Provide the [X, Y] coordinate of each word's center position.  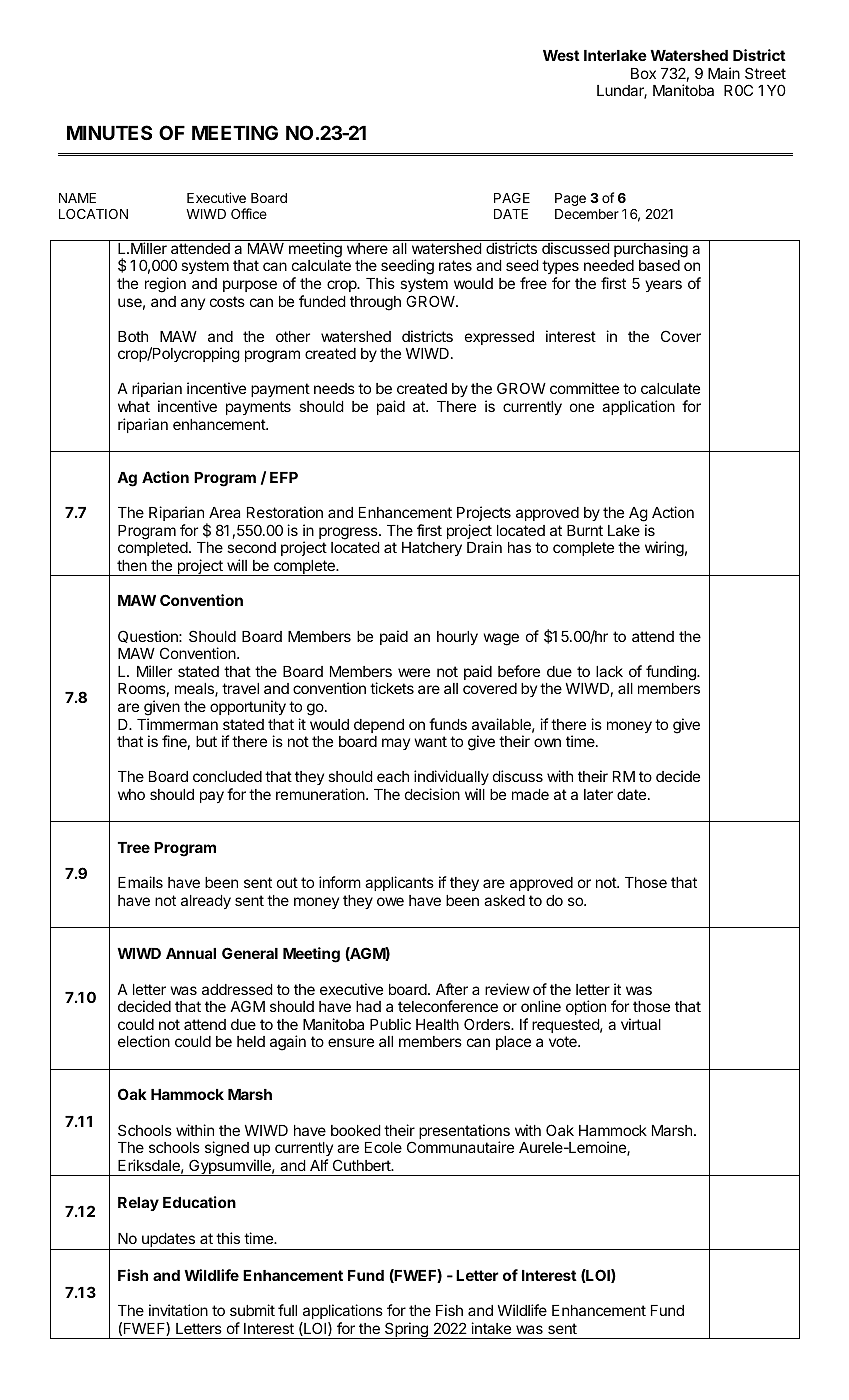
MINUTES [109, 132]
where [367, 248]
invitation [178, 1310]
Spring [406, 1330]
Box [643, 73]
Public [390, 1024]
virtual [641, 1024]
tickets [392, 688]
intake [491, 1328]
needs [334, 388]
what [134, 406]
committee [584, 388]
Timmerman [177, 724]
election [144, 1041]
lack [609, 671]
